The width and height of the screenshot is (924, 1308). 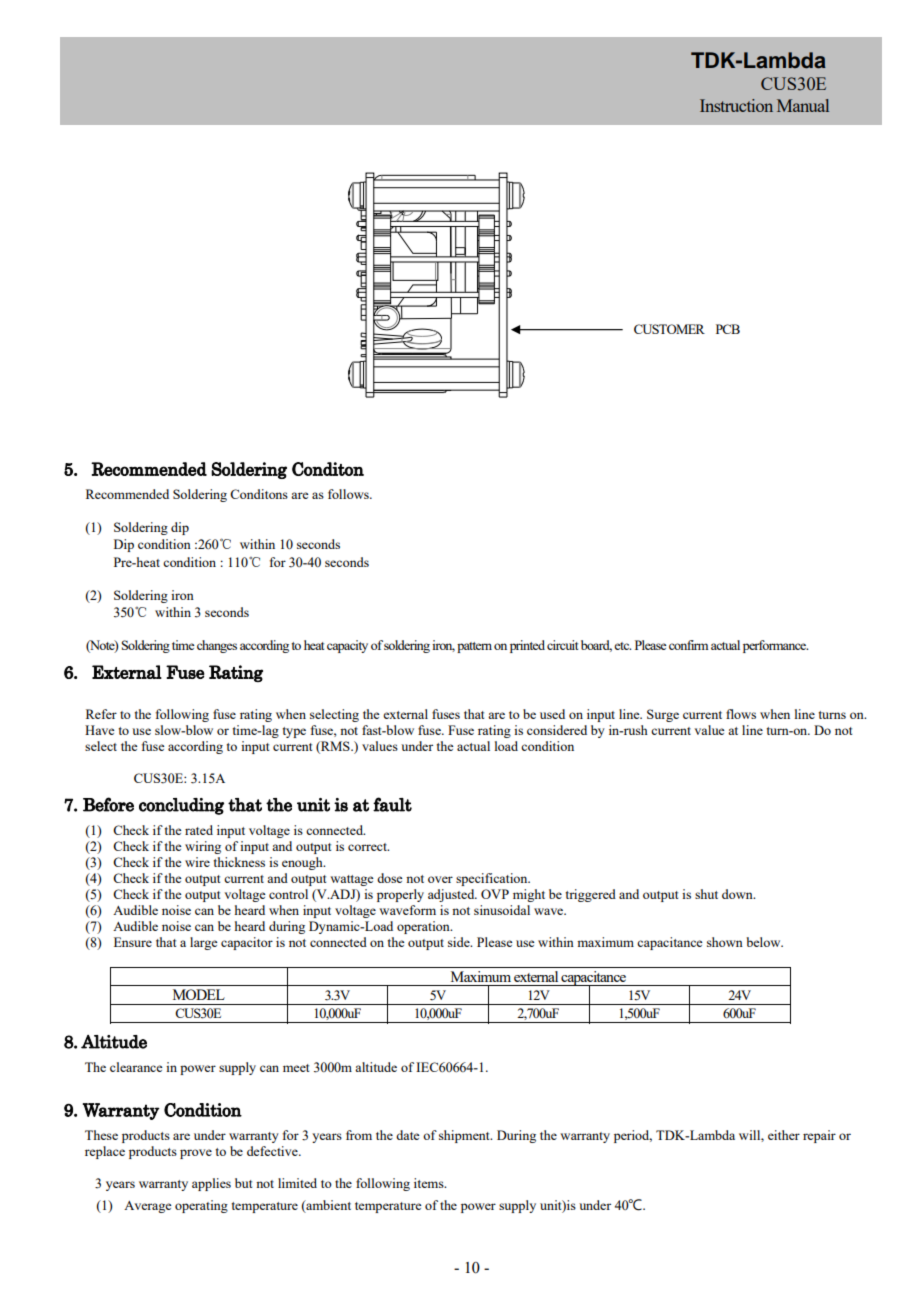 What do you see at coordinates (440, 879) in the screenshot?
I see `over` at bounding box center [440, 879].
